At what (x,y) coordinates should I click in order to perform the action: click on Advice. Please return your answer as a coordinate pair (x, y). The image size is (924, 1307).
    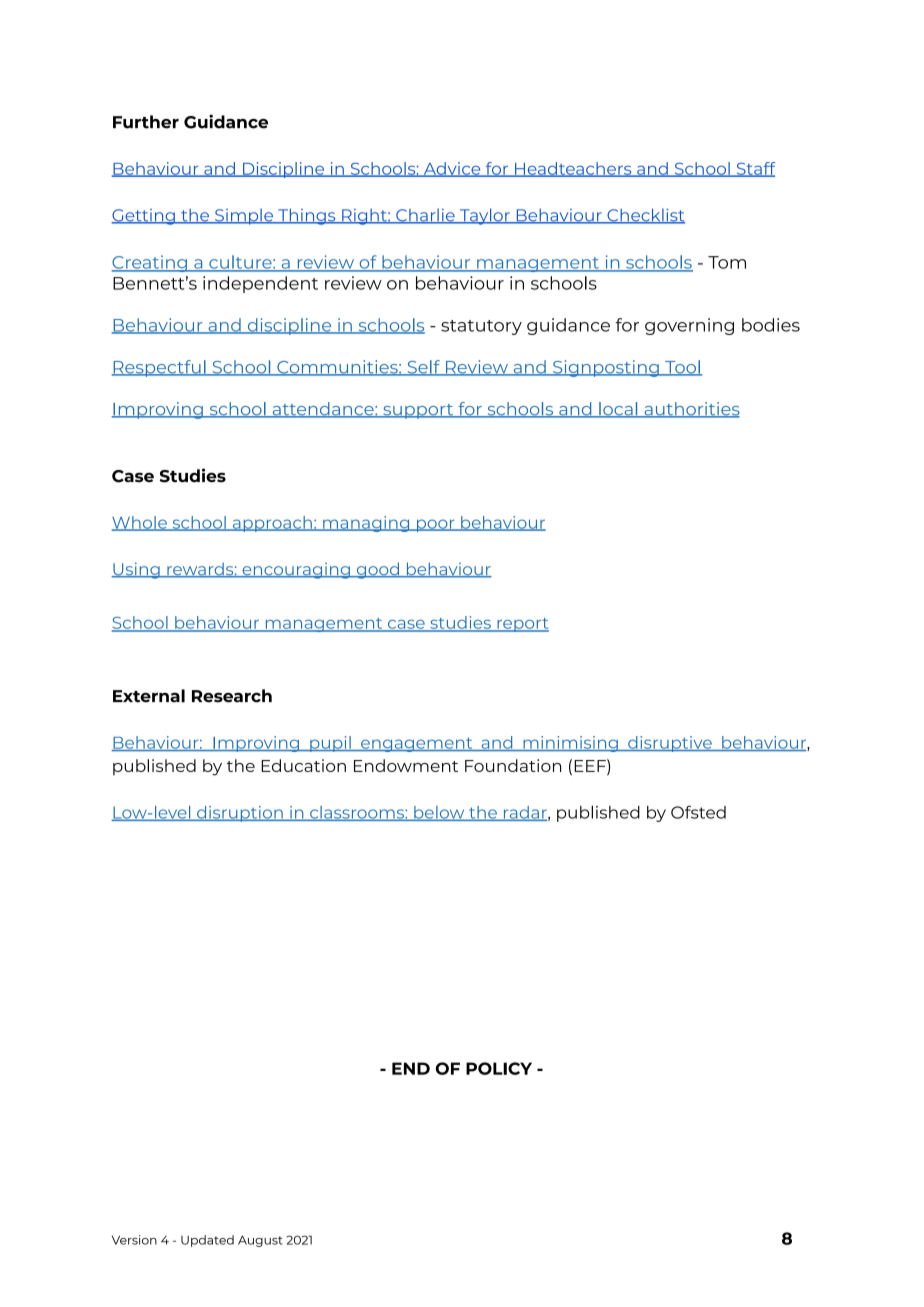
    Looking at the image, I should click on (452, 169).
